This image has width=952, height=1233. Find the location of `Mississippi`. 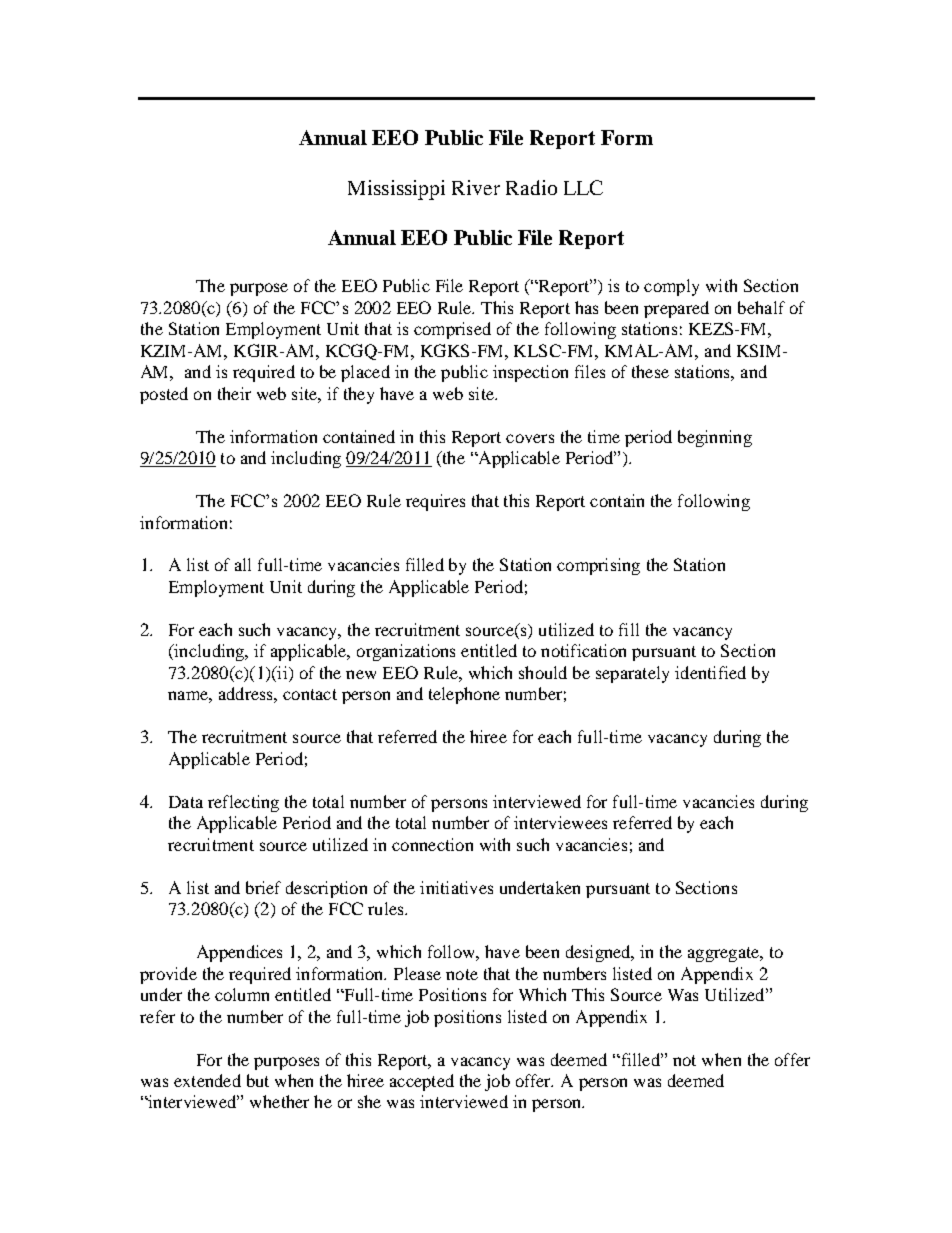

Mississippi is located at coordinates (396, 190).
